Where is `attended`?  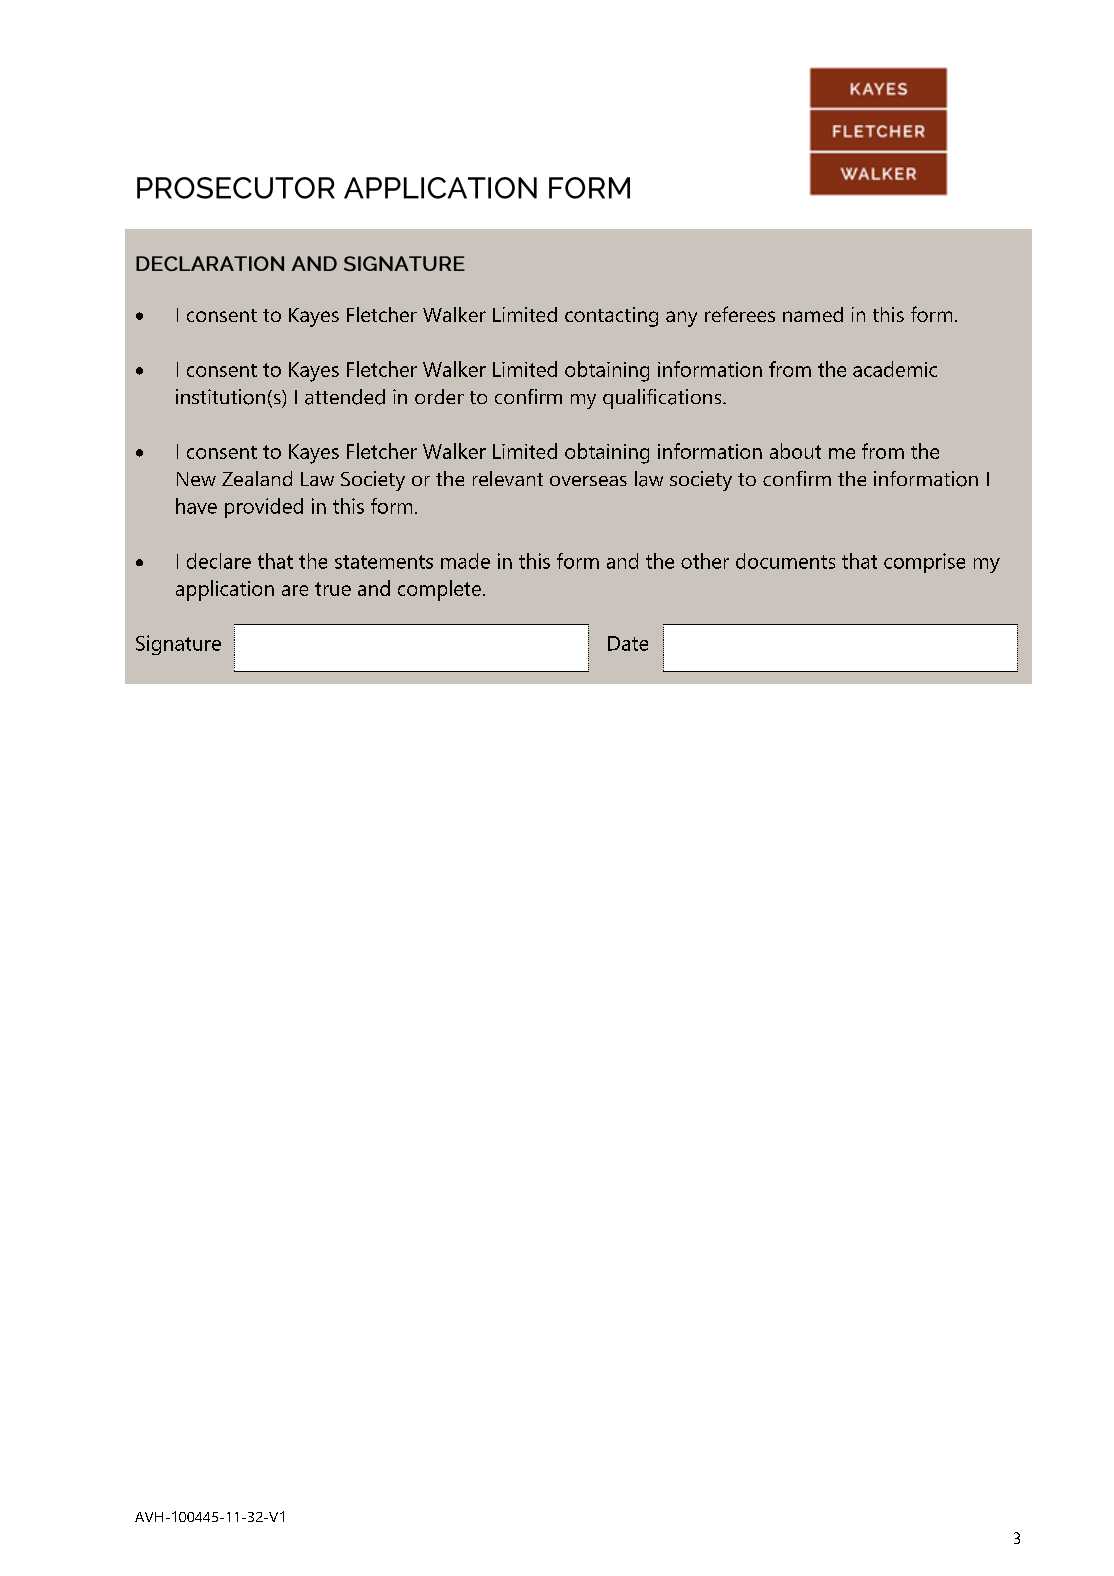
attended is located at coordinates (345, 397).
